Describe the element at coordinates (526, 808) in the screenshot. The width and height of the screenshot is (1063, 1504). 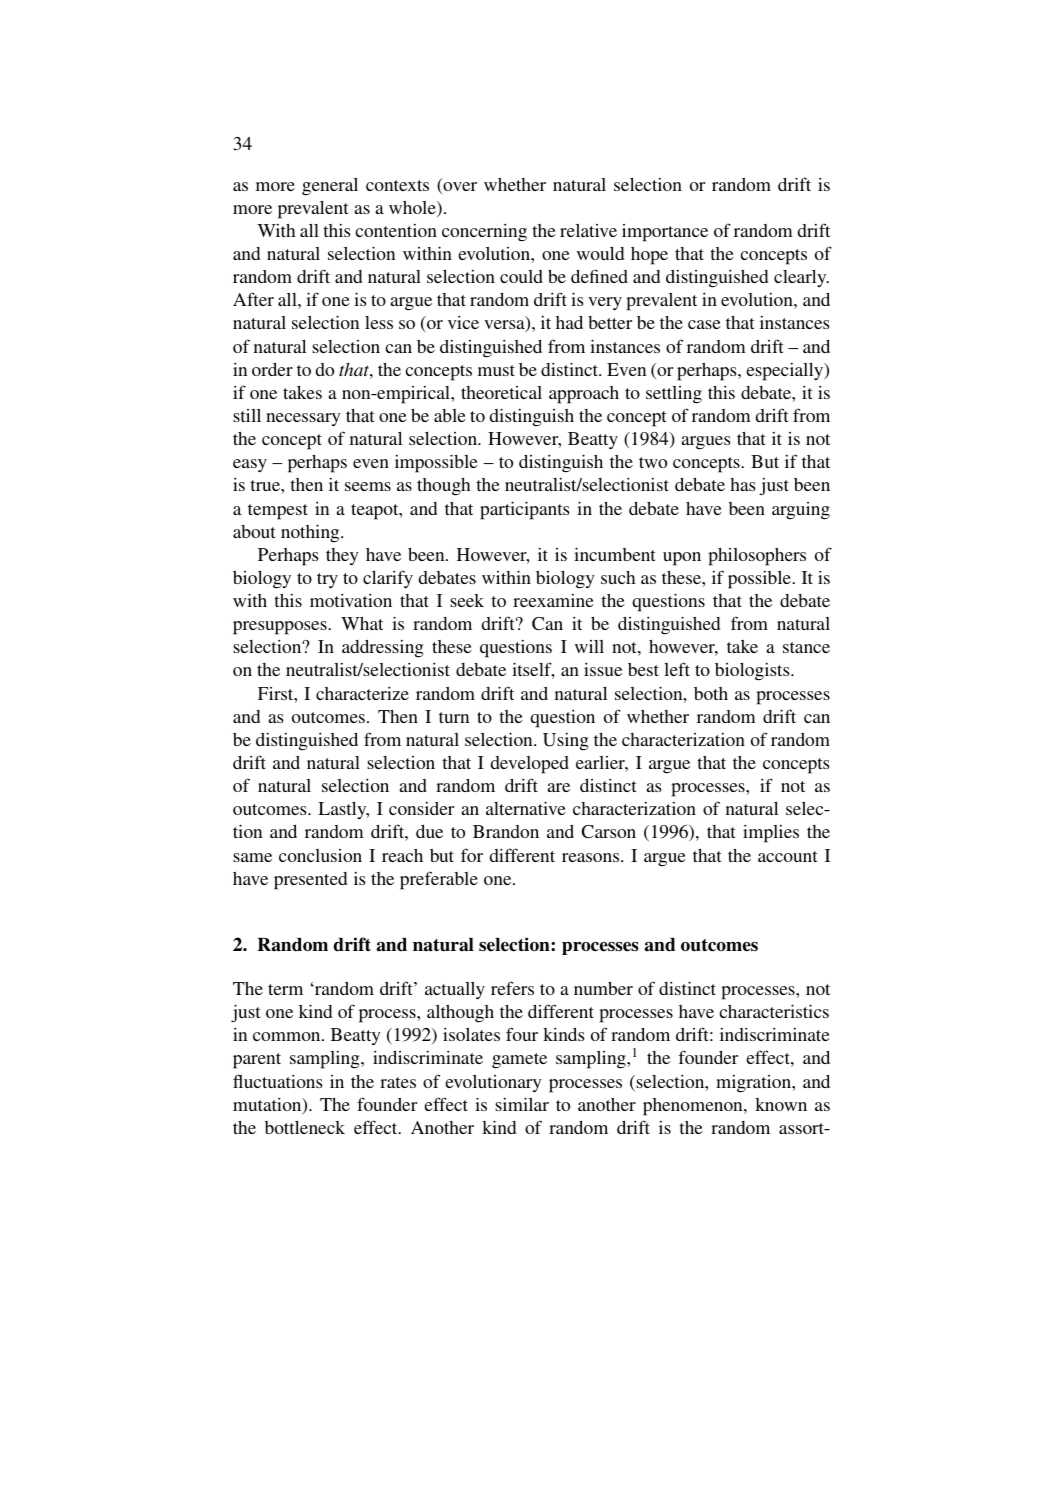
I see `alternative` at that location.
